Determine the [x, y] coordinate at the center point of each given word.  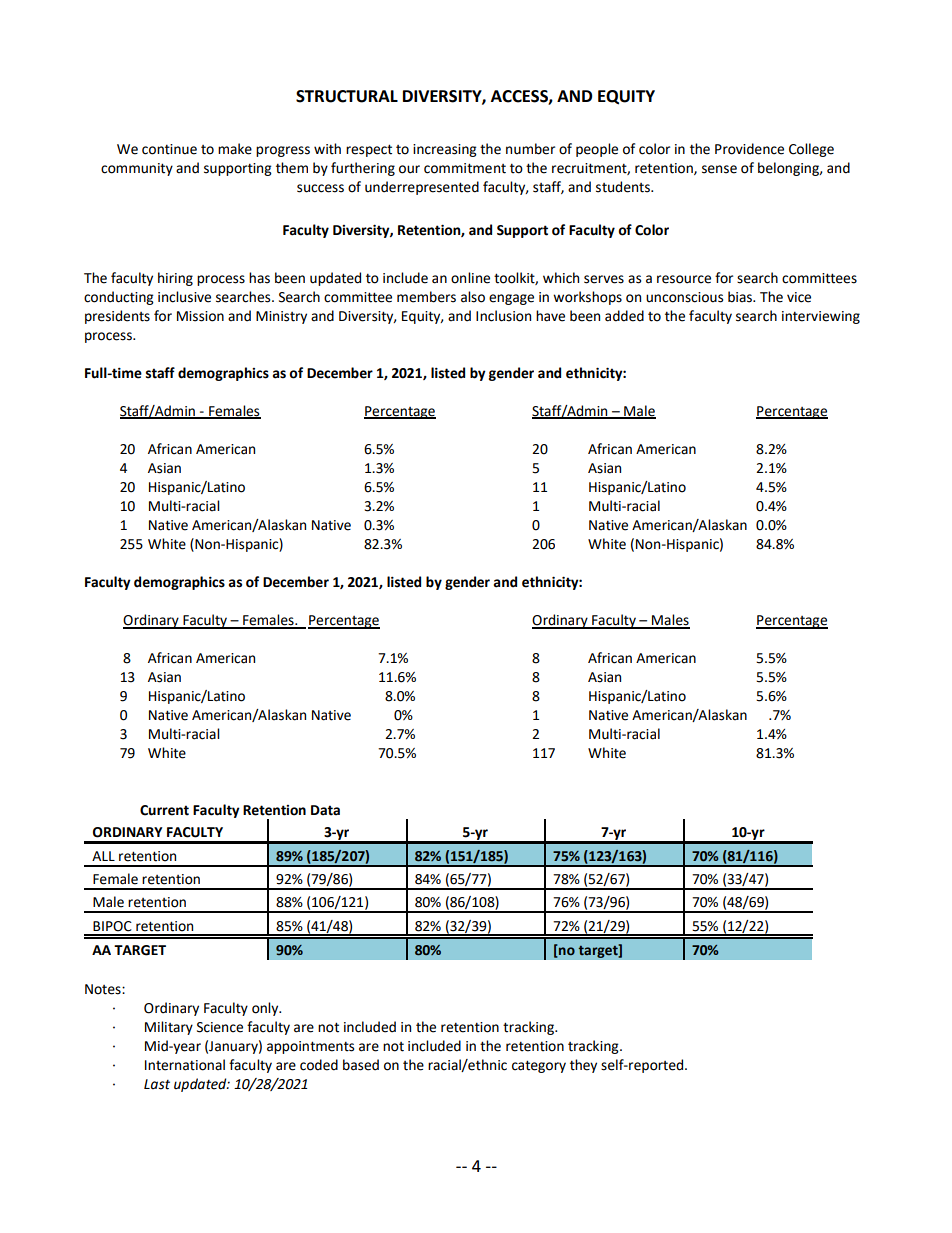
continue [169, 149]
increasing [445, 150]
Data [325, 810]
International [185, 1065]
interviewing [821, 317]
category [539, 1066]
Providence [749, 149]
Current [164, 810]
